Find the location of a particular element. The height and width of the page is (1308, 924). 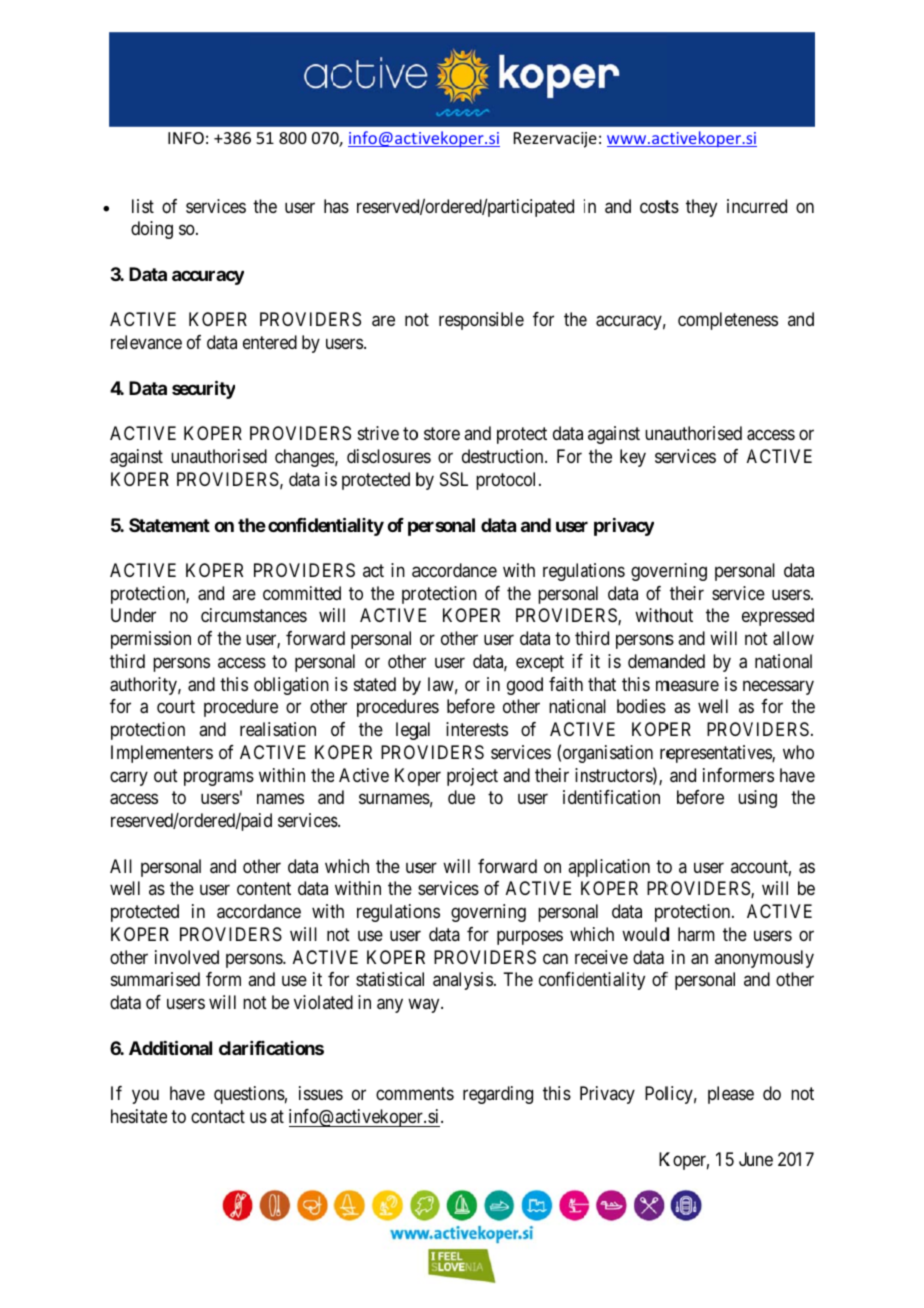

who is located at coordinates (798, 752).
